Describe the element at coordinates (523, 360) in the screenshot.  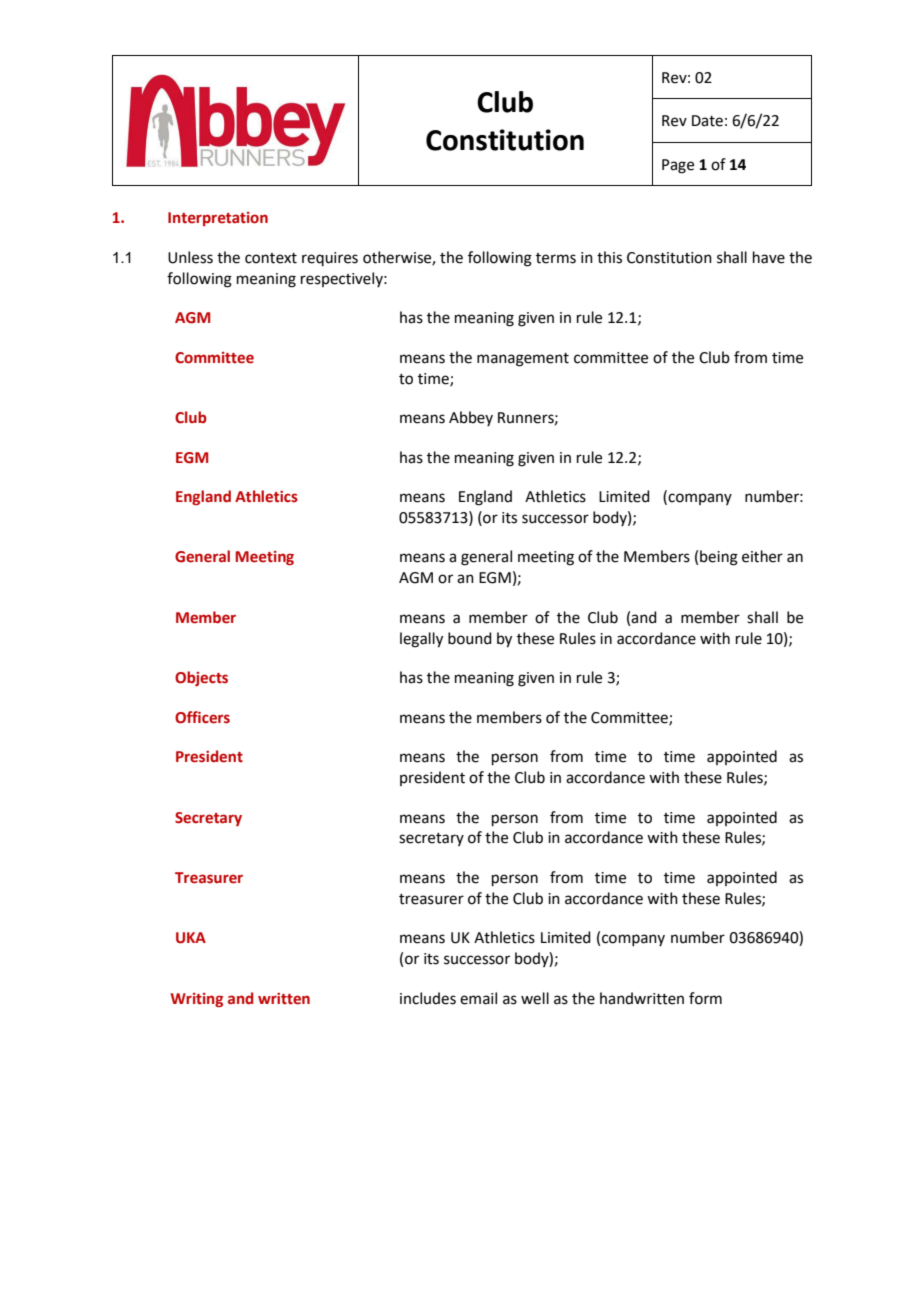
I see `management` at that location.
